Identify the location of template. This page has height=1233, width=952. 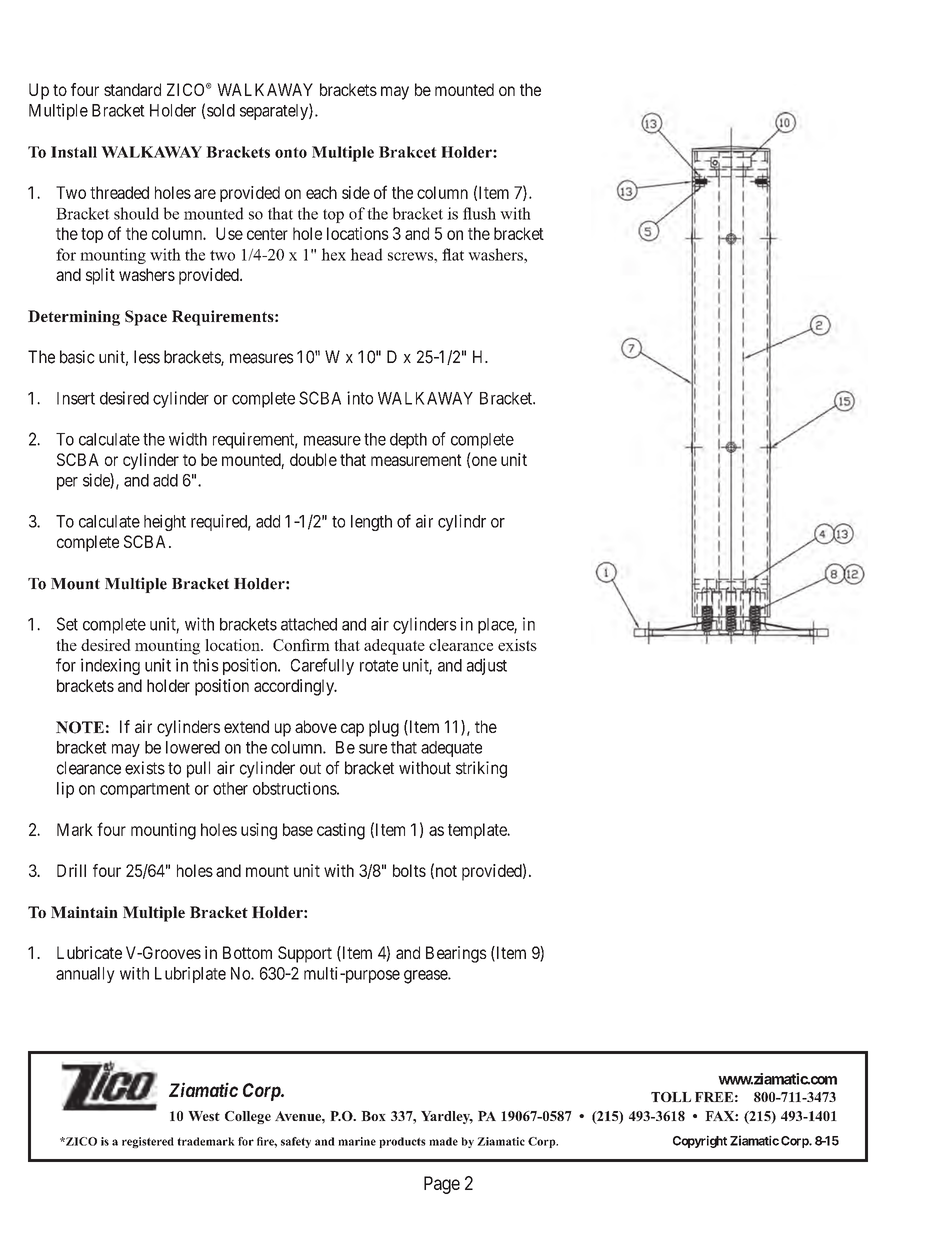
(478, 831).
